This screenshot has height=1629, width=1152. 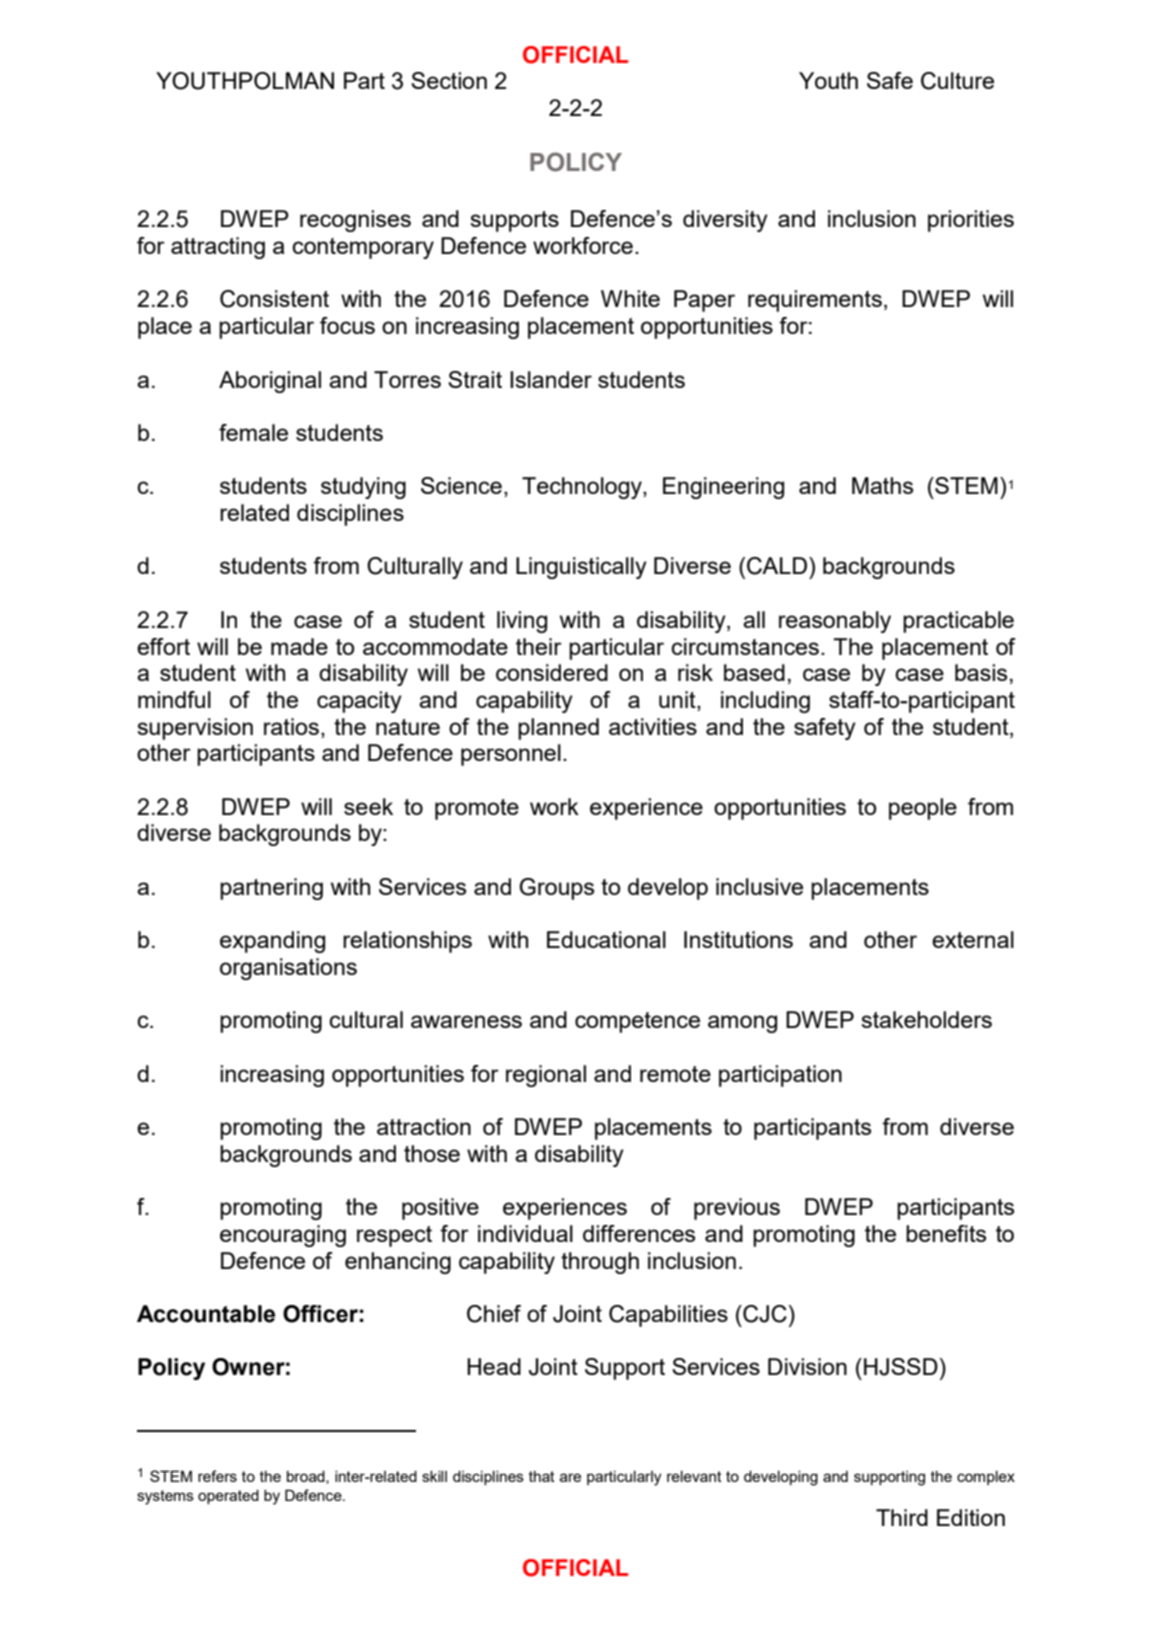 I want to click on competence, so click(x=637, y=1022).
